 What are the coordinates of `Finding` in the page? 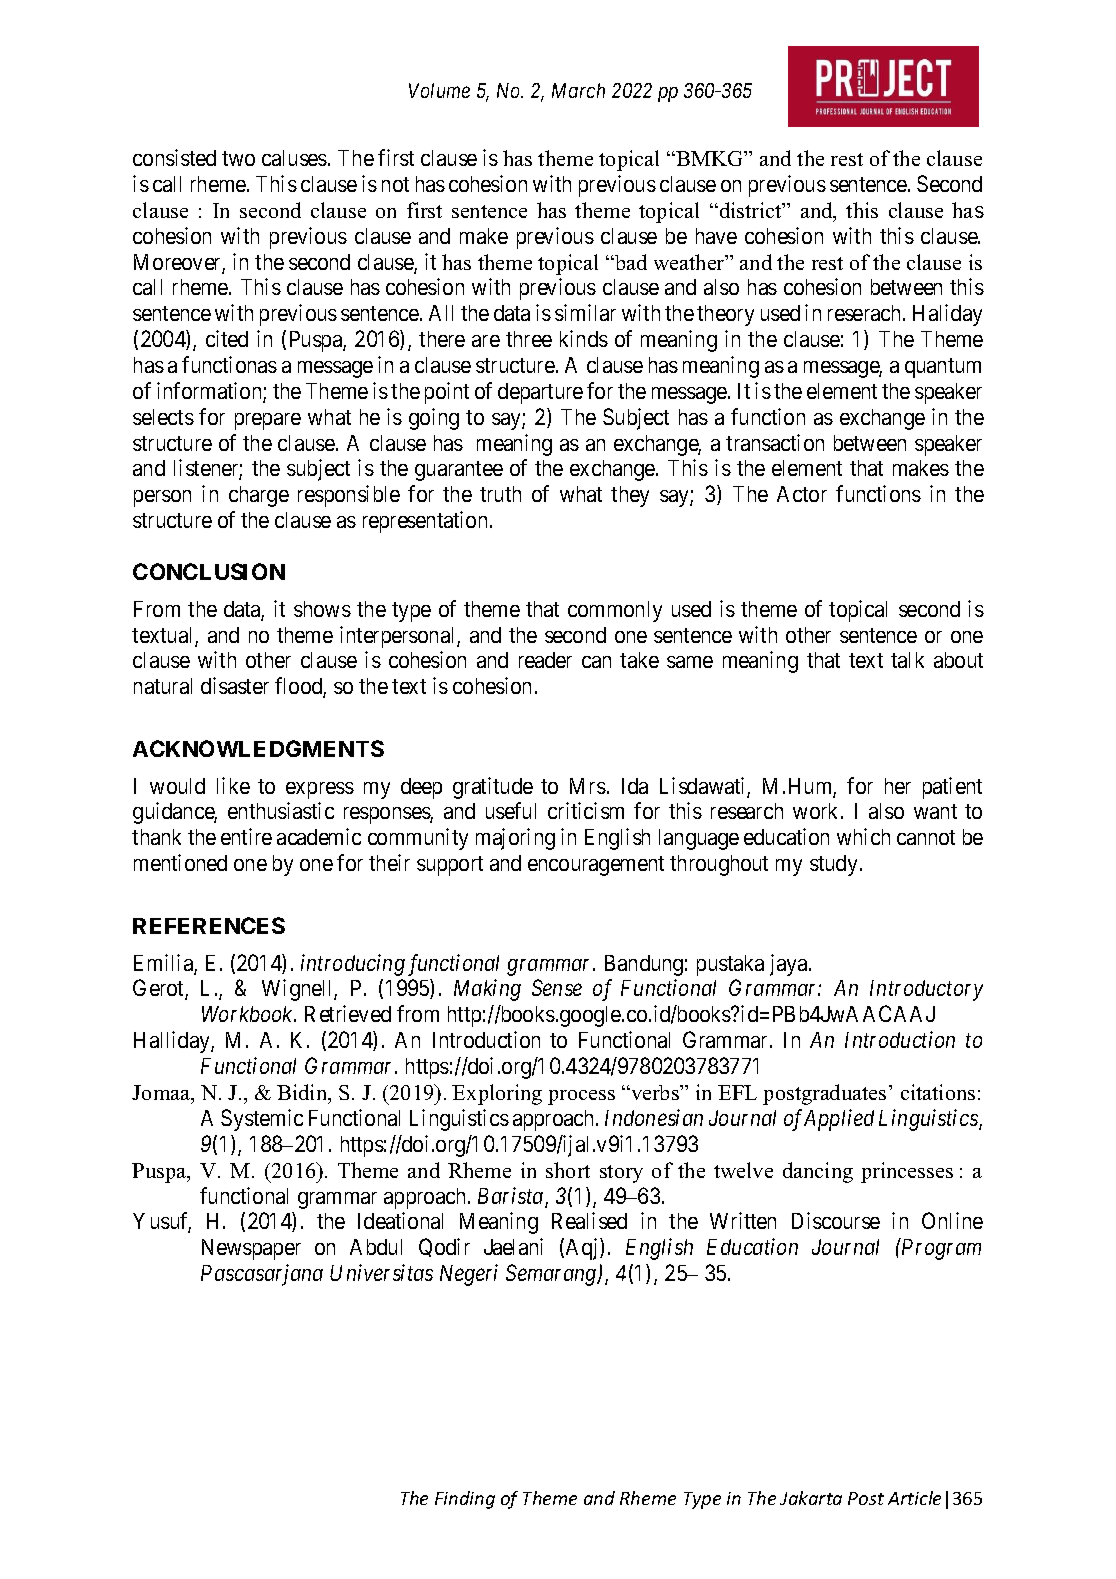 It's located at (465, 1500).
